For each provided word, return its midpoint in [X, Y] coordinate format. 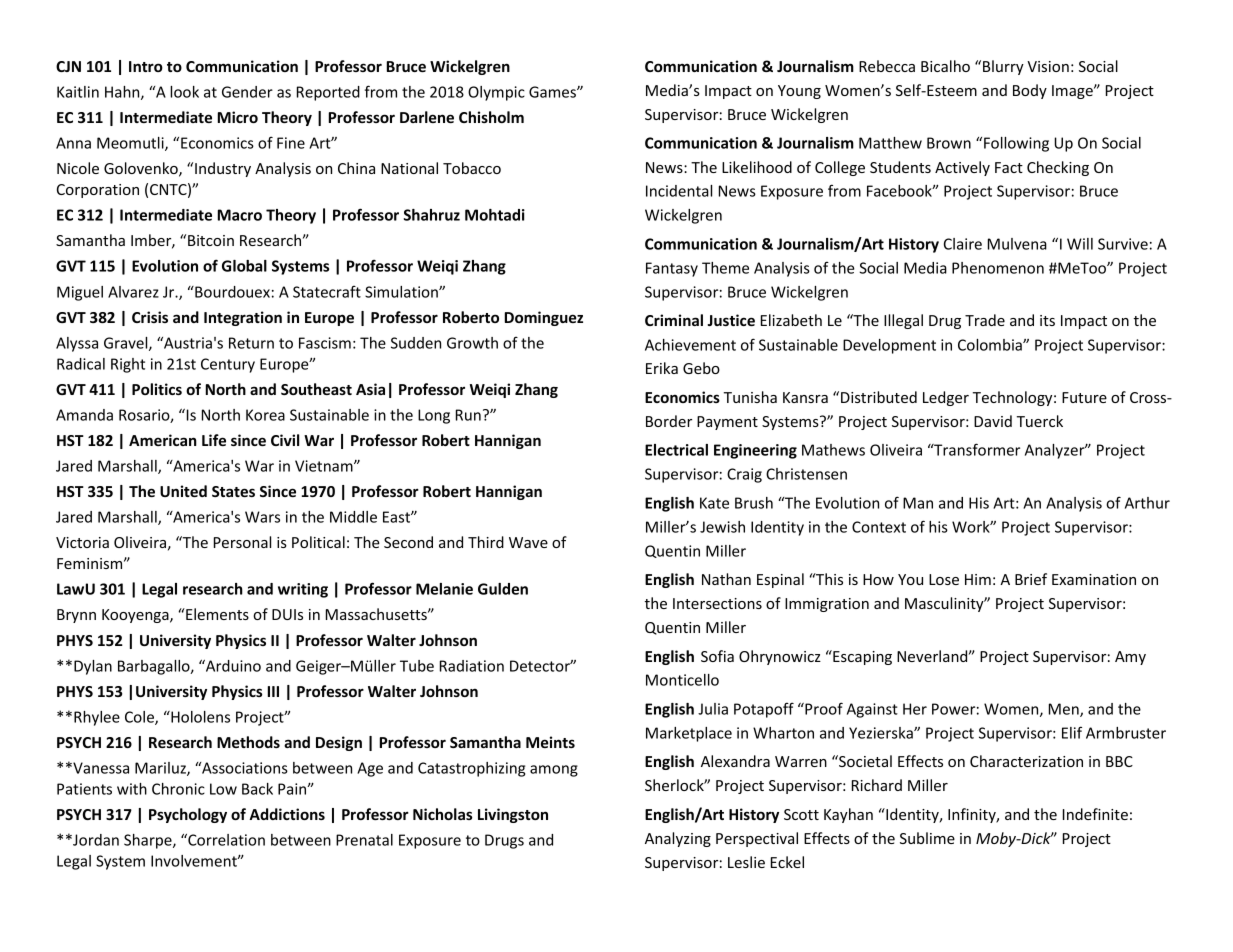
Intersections [717, 603]
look [184, 92]
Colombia [991, 345]
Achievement [690, 345]
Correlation [225, 840]
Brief [1031, 579]
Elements [216, 614]
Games [553, 92]
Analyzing [678, 839]
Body [1030, 91]
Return [251, 343]
